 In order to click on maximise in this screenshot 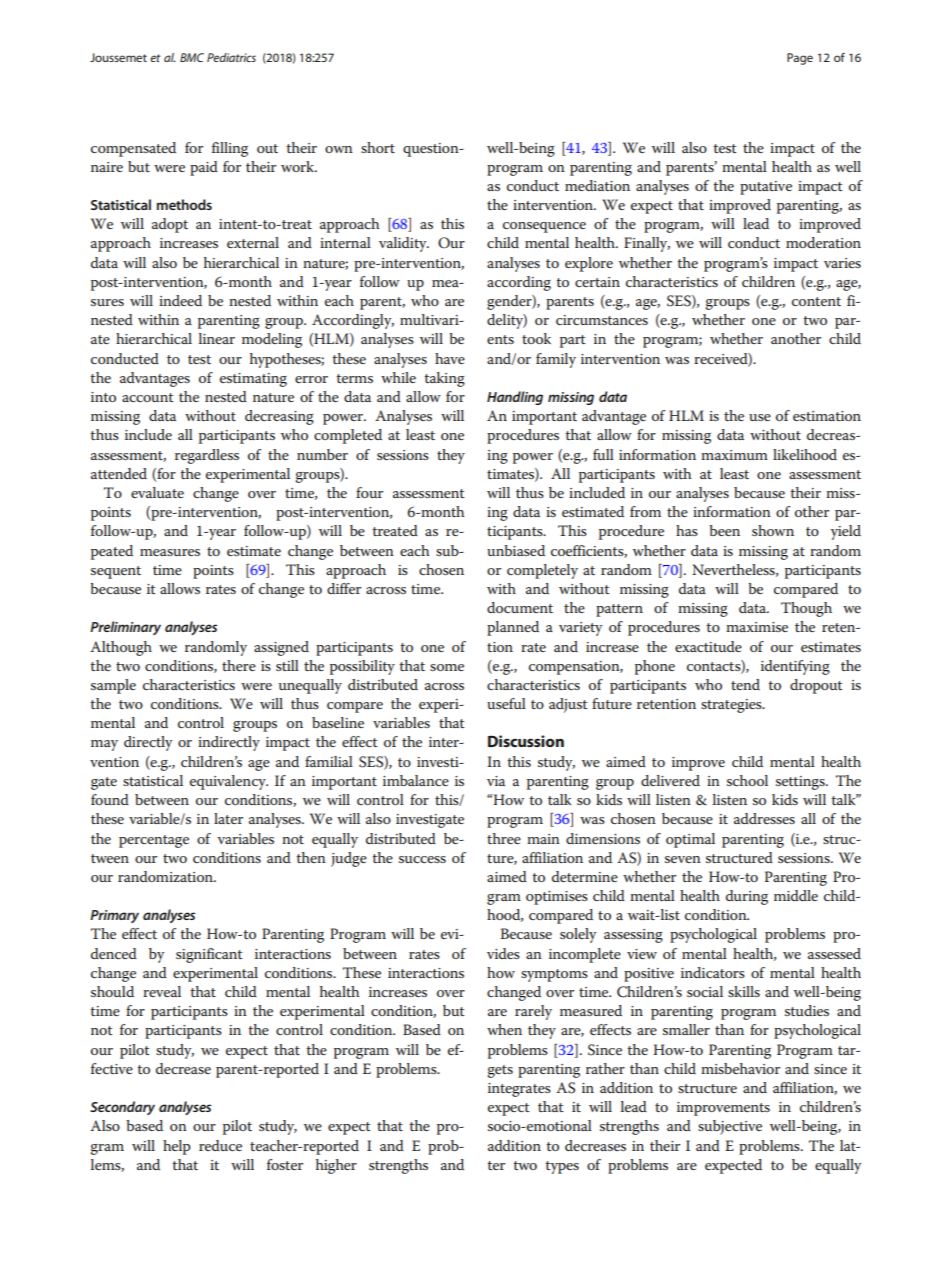, I will do `click(757, 627)`.
